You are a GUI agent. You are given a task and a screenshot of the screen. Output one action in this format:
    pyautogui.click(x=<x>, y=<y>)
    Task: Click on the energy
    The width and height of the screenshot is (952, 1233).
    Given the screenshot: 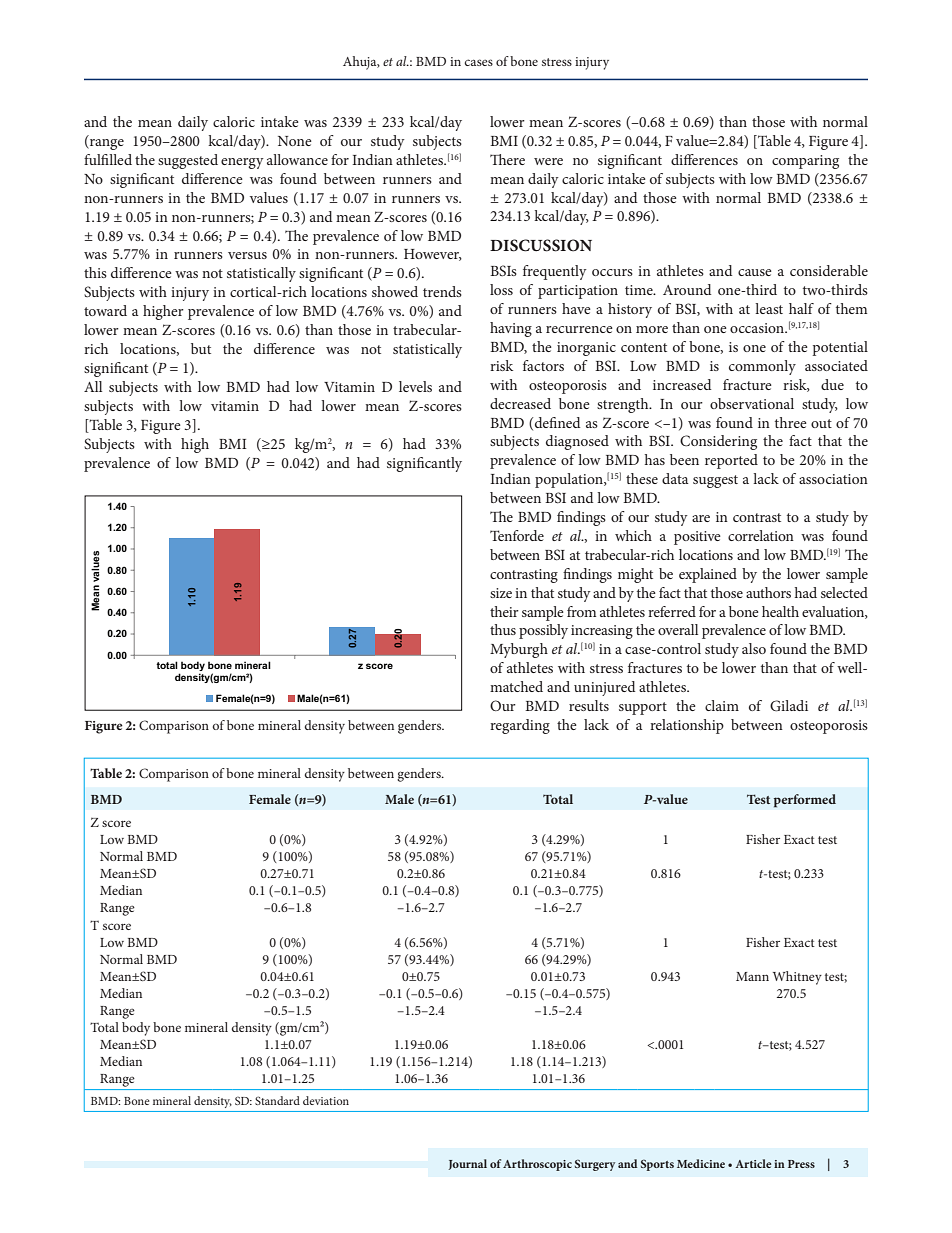 What is the action you would take?
    pyautogui.click(x=242, y=163)
